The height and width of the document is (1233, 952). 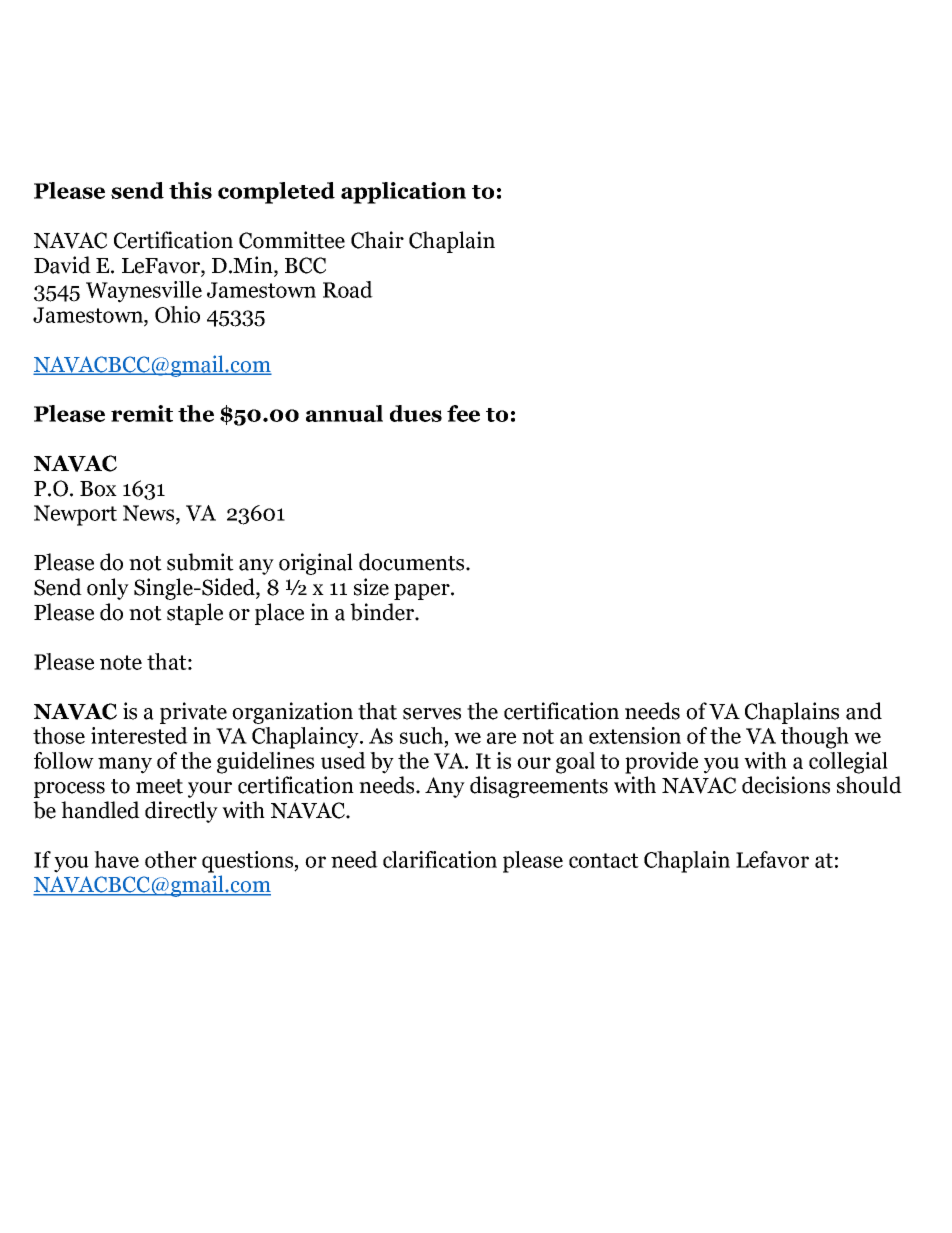 What do you see at coordinates (190, 190) in the document?
I see `this` at bounding box center [190, 190].
